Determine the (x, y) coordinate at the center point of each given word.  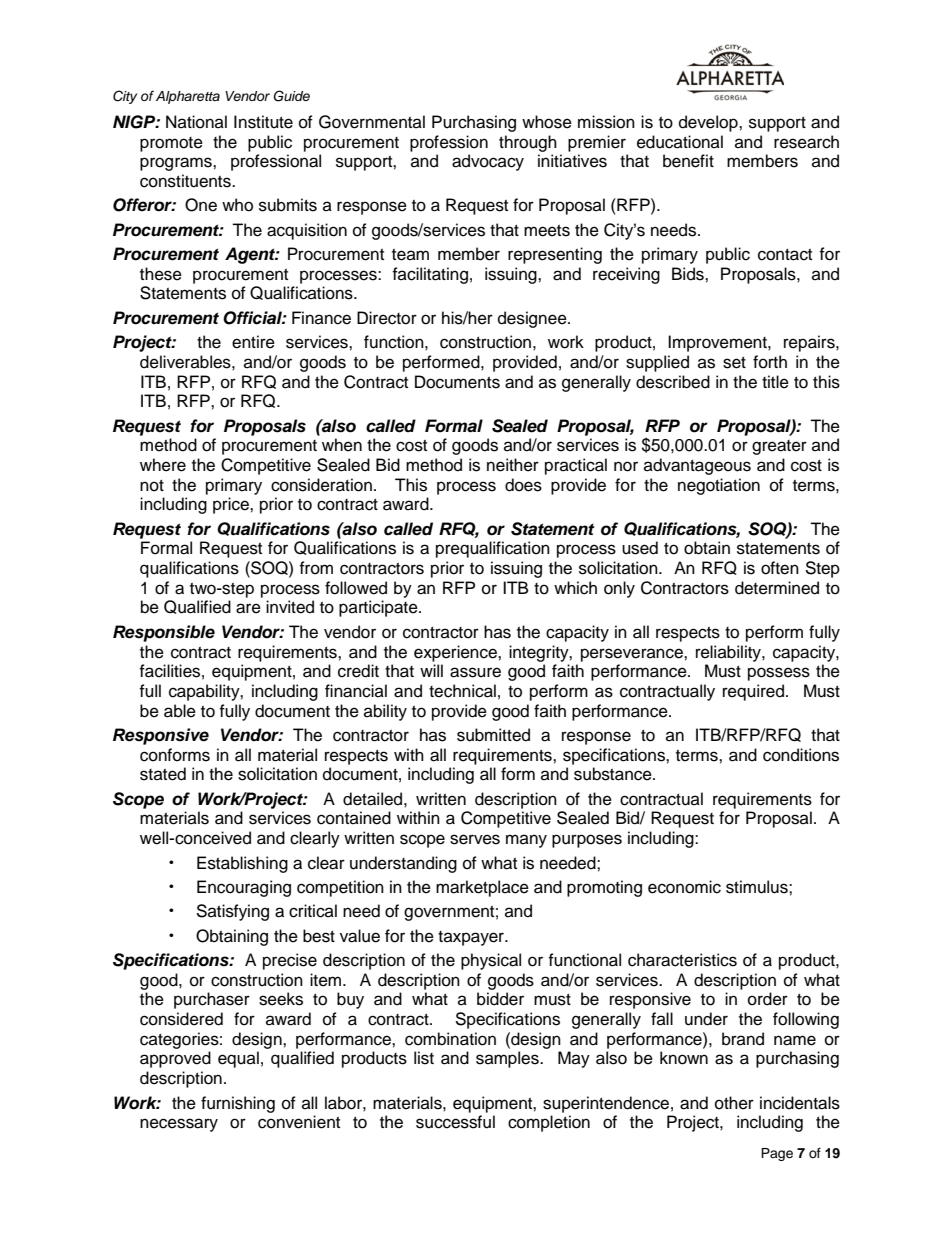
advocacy (488, 162)
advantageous (697, 466)
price (232, 505)
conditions (801, 755)
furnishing (238, 1104)
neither (513, 465)
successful (455, 1122)
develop (709, 123)
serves (475, 839)
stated (163, 774)
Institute (263, 122)
